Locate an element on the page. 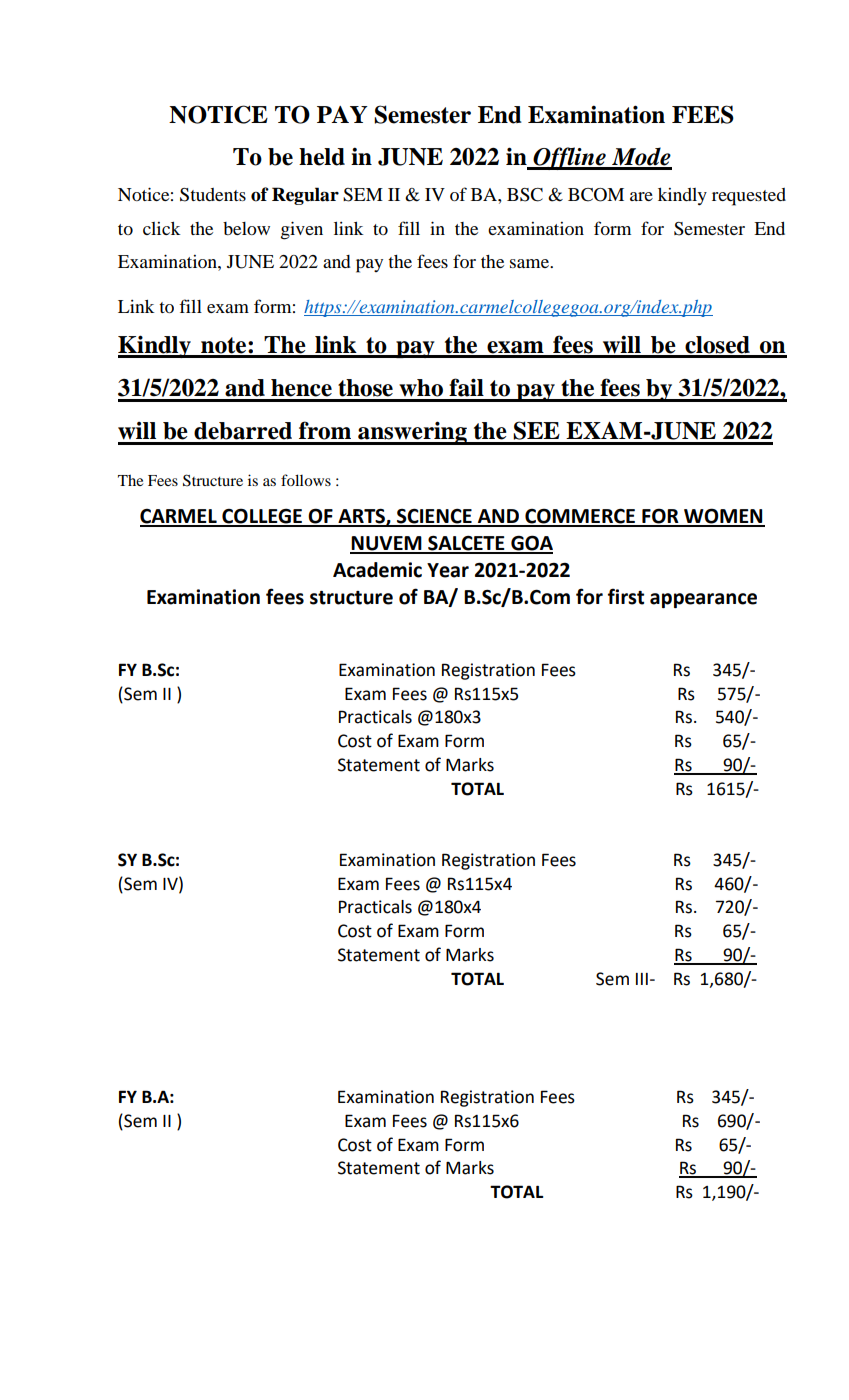 The image size is (849, 1400). BSC is located at coordinates (525, 195).
